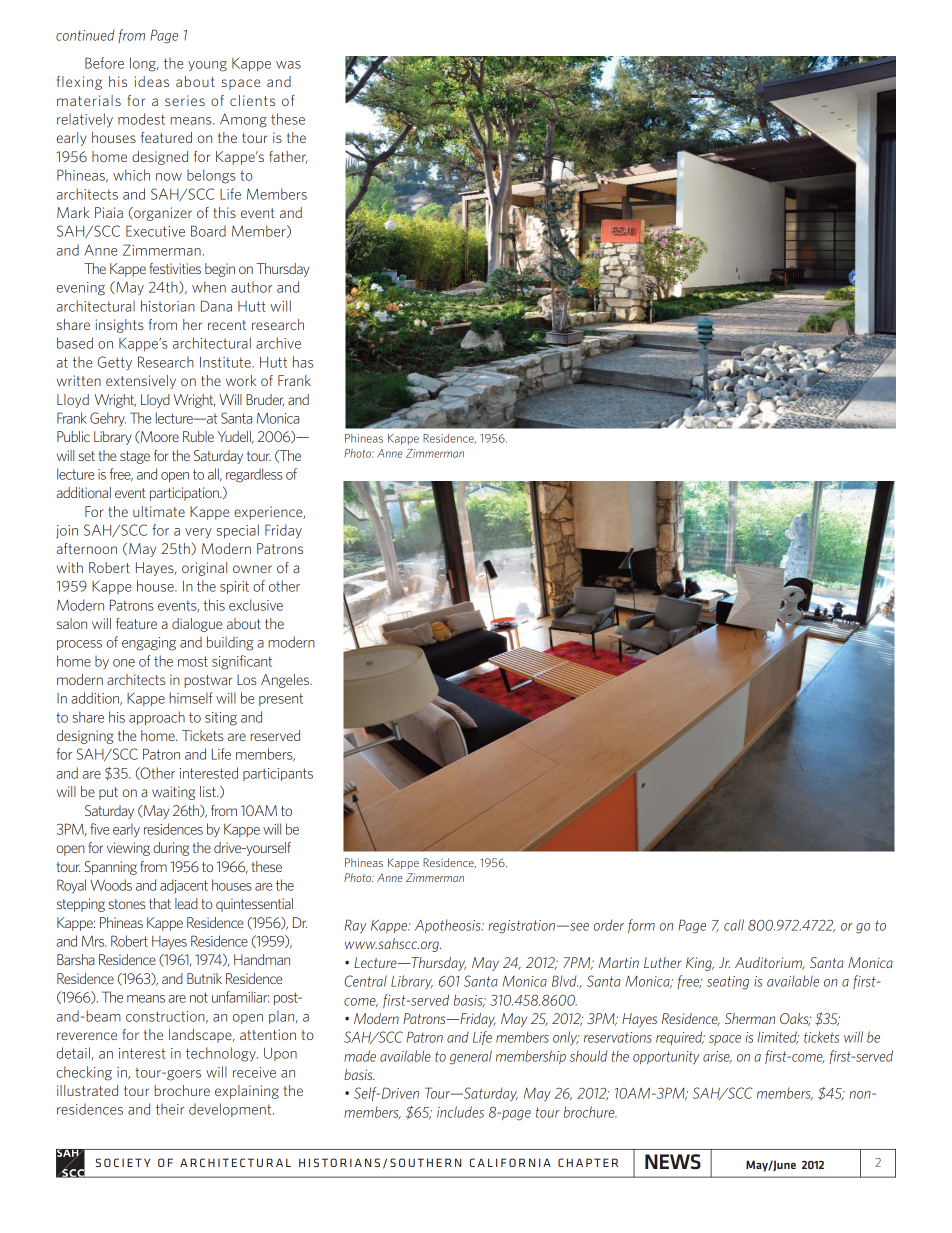  I want to click on archive, so click(278, 343).
